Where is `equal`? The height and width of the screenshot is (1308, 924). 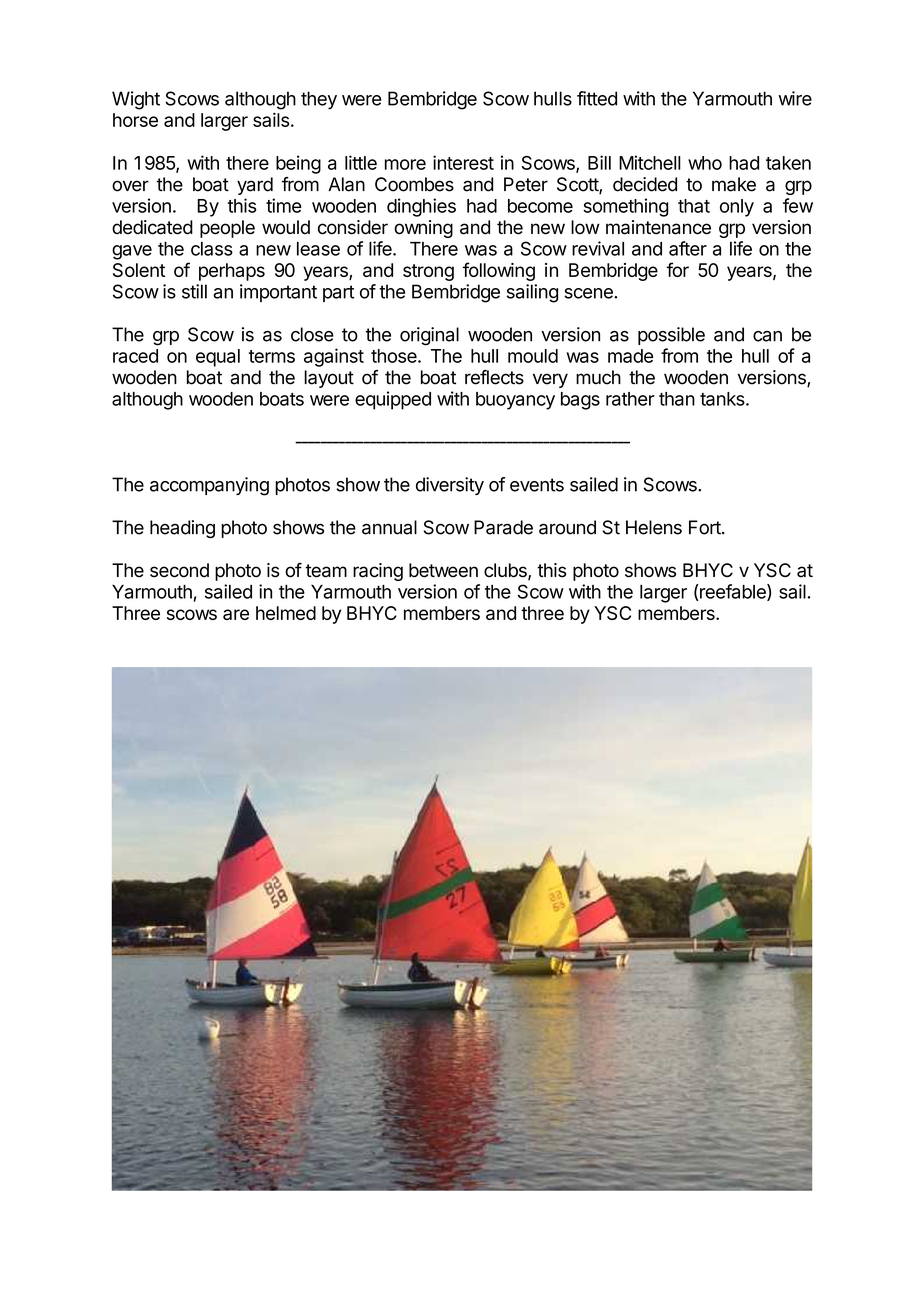 equal is located at coordinates (218, 358).
